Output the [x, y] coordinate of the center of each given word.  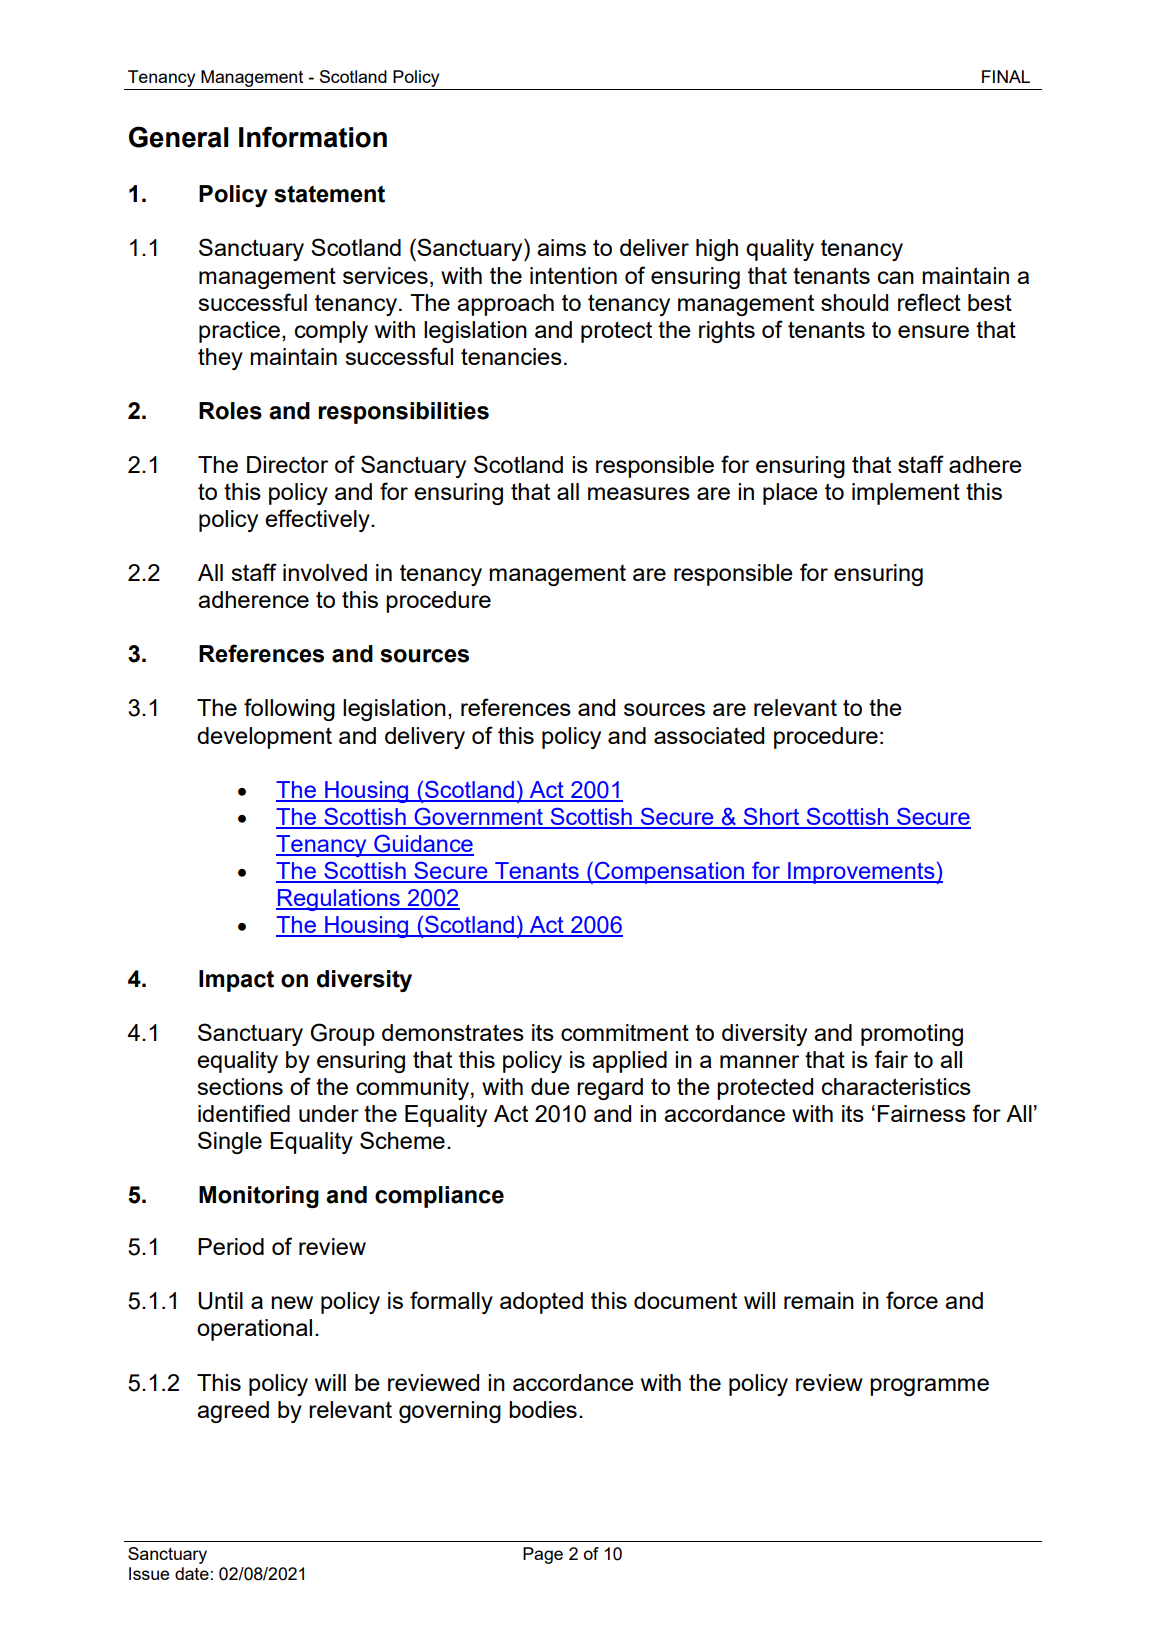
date [192, 1573]
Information [313, 137]
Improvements [861, 873]
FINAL [1006, 76]
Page [543, 1555]
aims [561, 247]
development [264, 738]
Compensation [669, 873]
